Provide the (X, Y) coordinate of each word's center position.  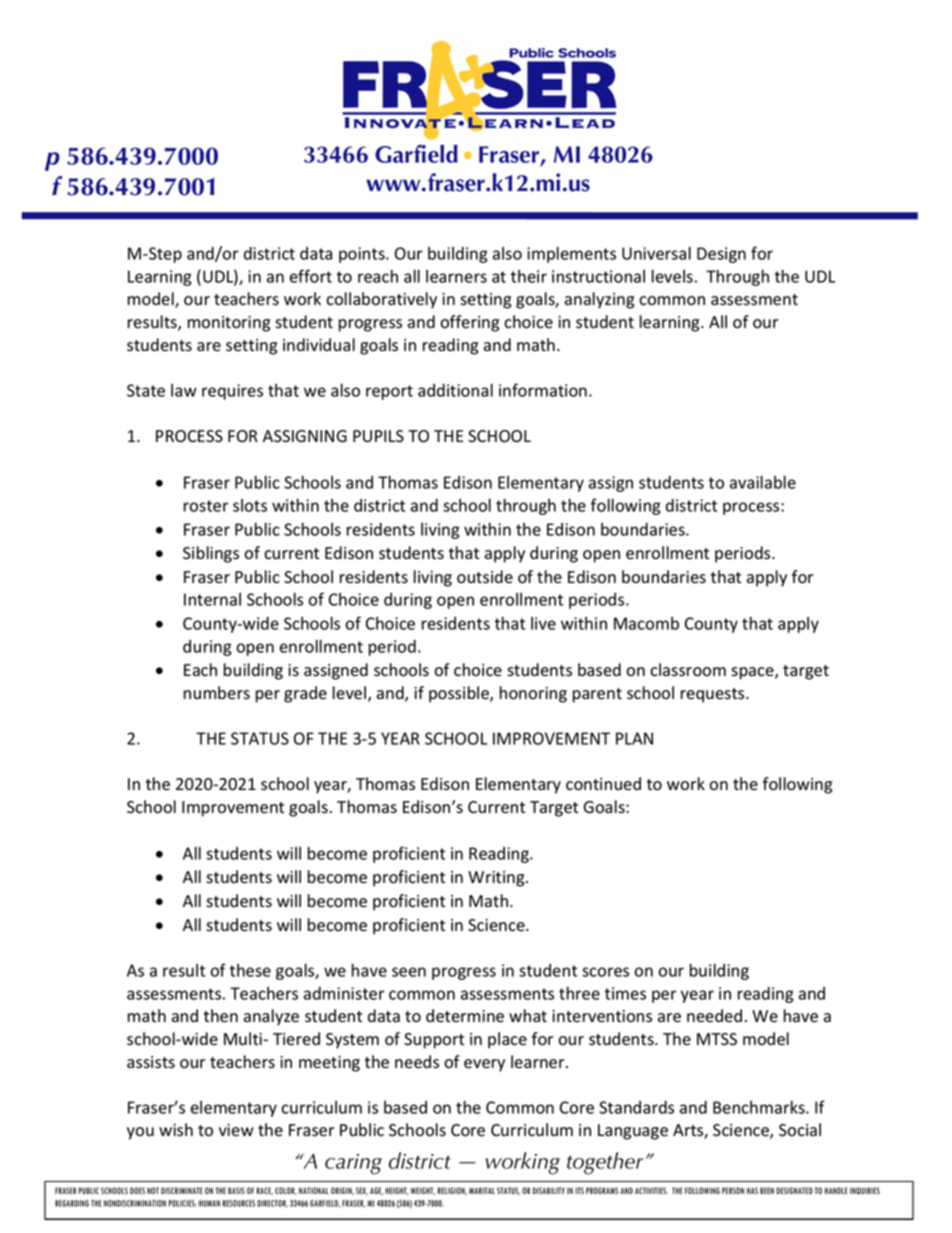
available (763, 482)
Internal (212, 599)
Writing (497, 879)
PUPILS (378, 436)
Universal (656, 253)
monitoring (229, 324)
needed (714, 1015)
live (543, 623)
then (221, 1016)
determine (465, 1016)
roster (206, 506)
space (753, 673)
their (528, 276)
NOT (153, 1190)
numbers (217, 693)
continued (603, 784)
